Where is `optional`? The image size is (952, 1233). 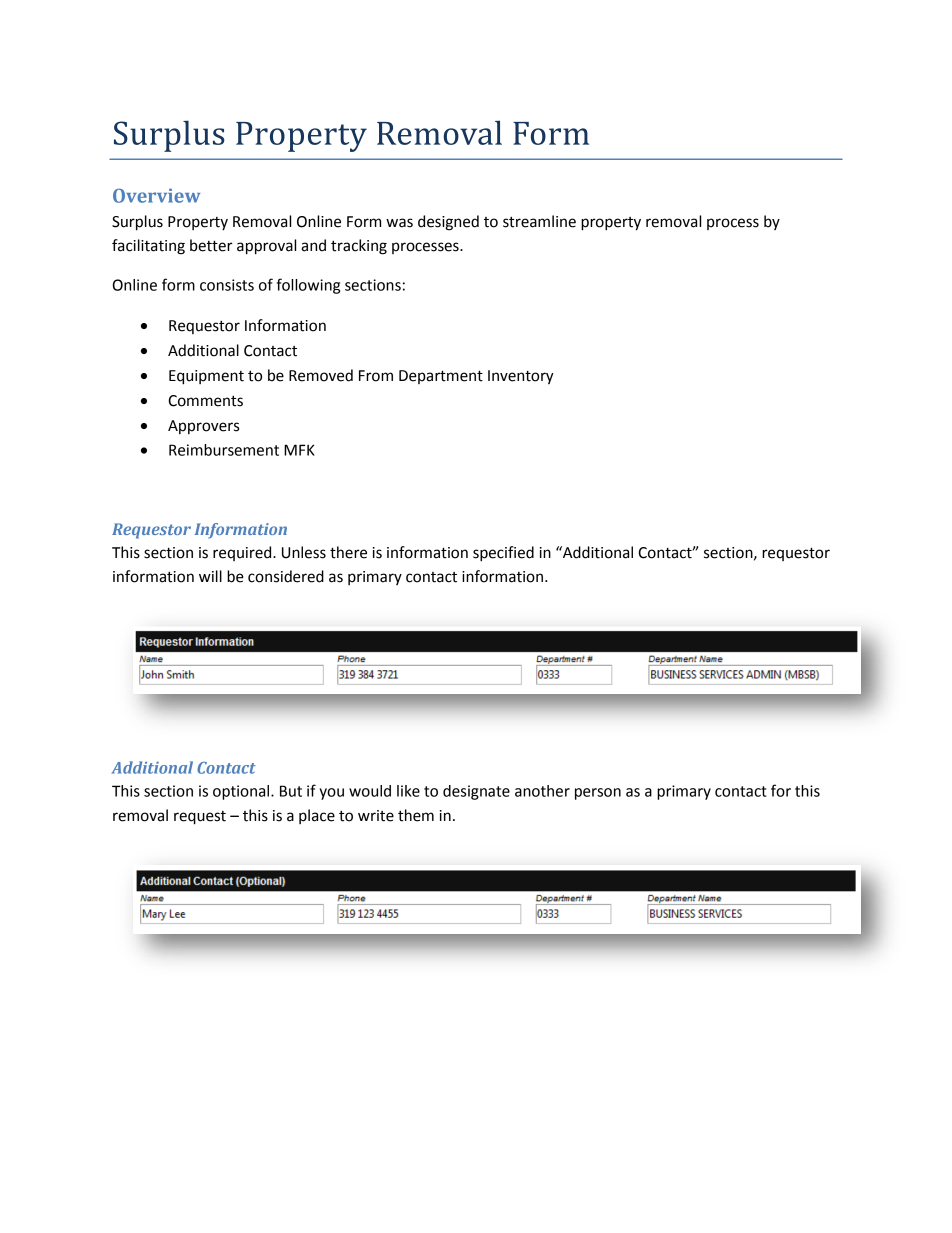
optional is located at coordinates (242, 792).
